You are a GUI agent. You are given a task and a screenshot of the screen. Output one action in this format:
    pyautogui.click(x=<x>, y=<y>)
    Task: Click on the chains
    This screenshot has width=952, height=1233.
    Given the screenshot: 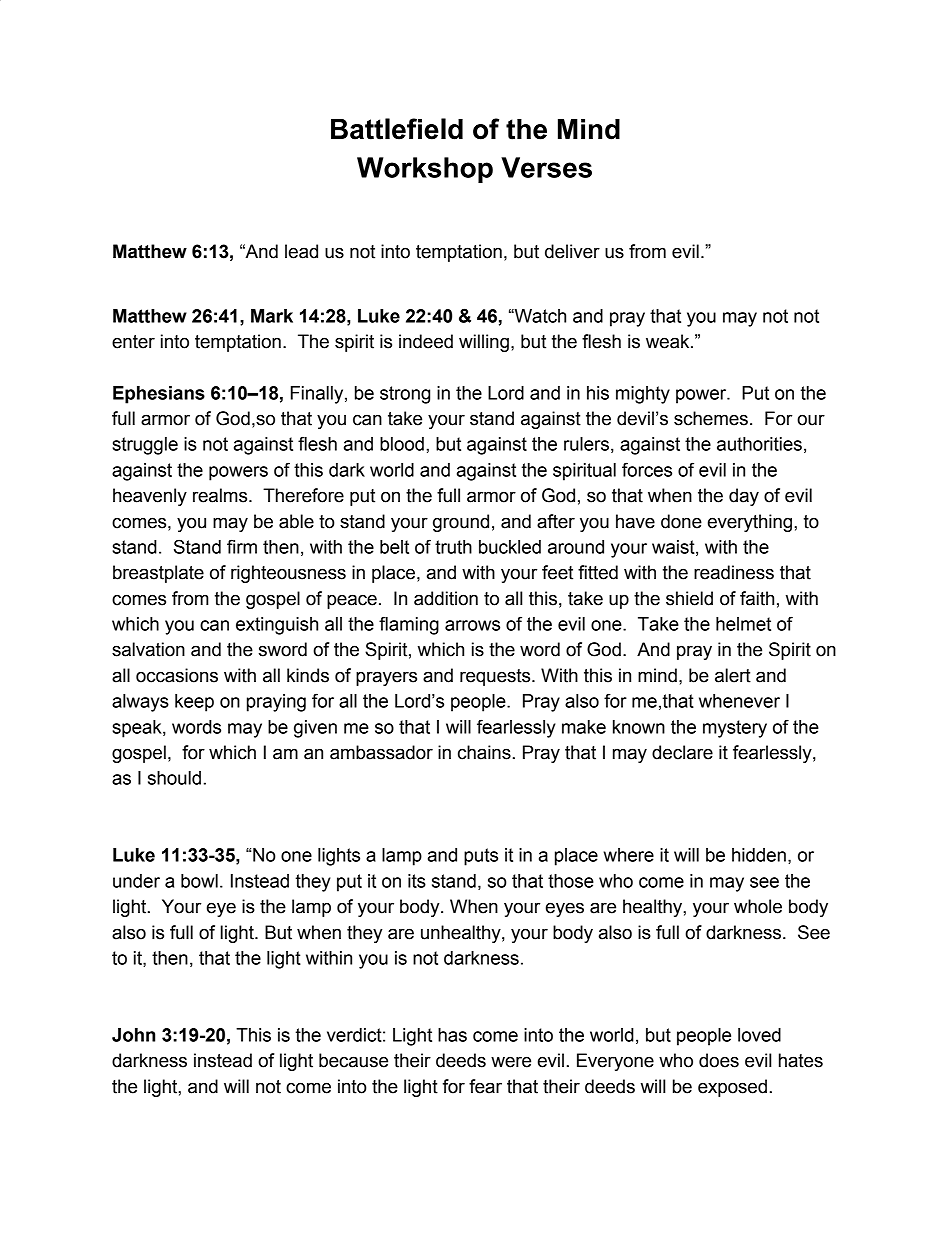 What is the action you would take?
    pyautogui.click(x=484, y=752)
